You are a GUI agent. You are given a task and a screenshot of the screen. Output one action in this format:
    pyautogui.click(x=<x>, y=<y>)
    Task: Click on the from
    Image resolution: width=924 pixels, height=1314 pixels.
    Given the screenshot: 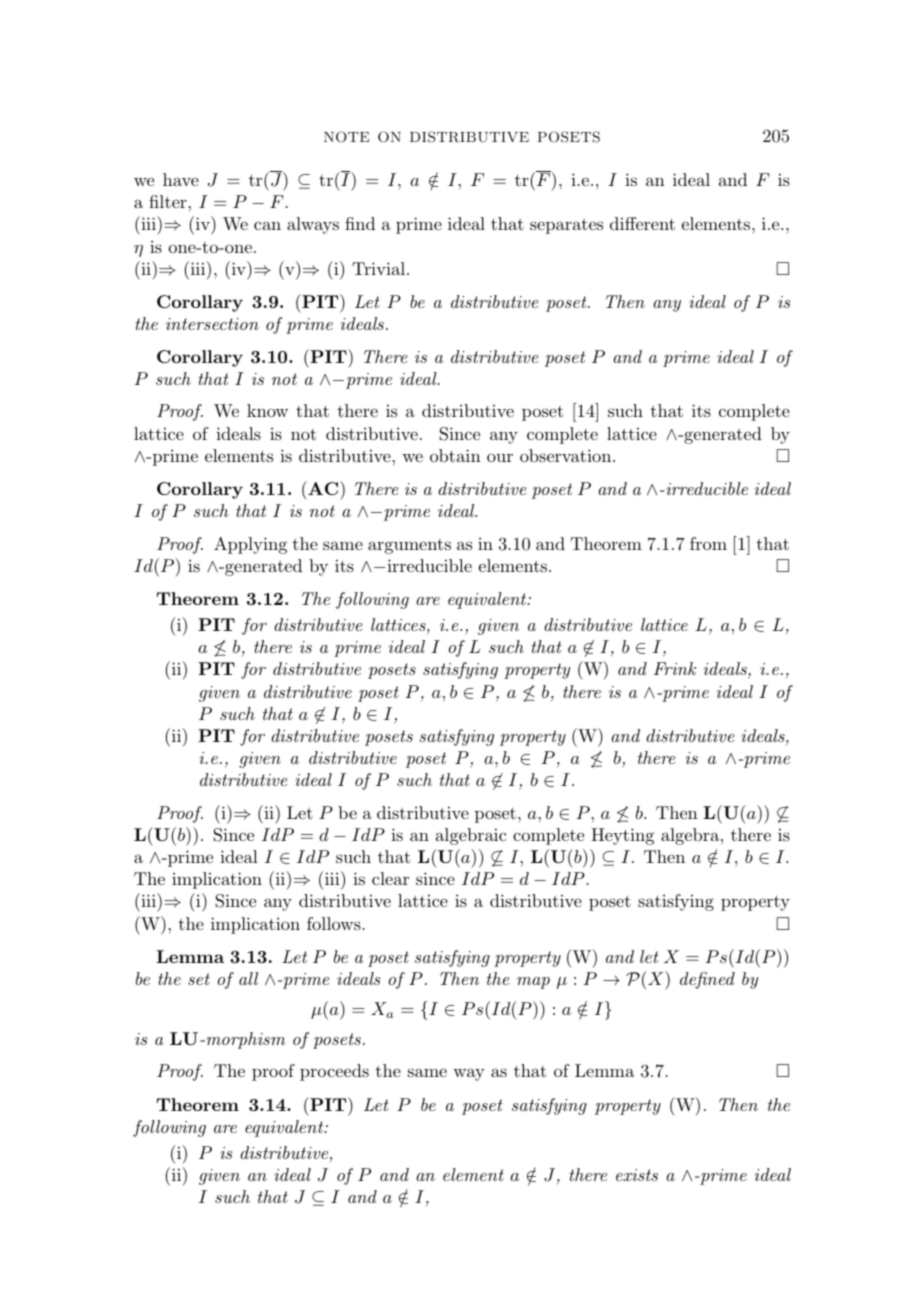 What is the action you would take?
    pyautogui.click(x=708, y=543)
